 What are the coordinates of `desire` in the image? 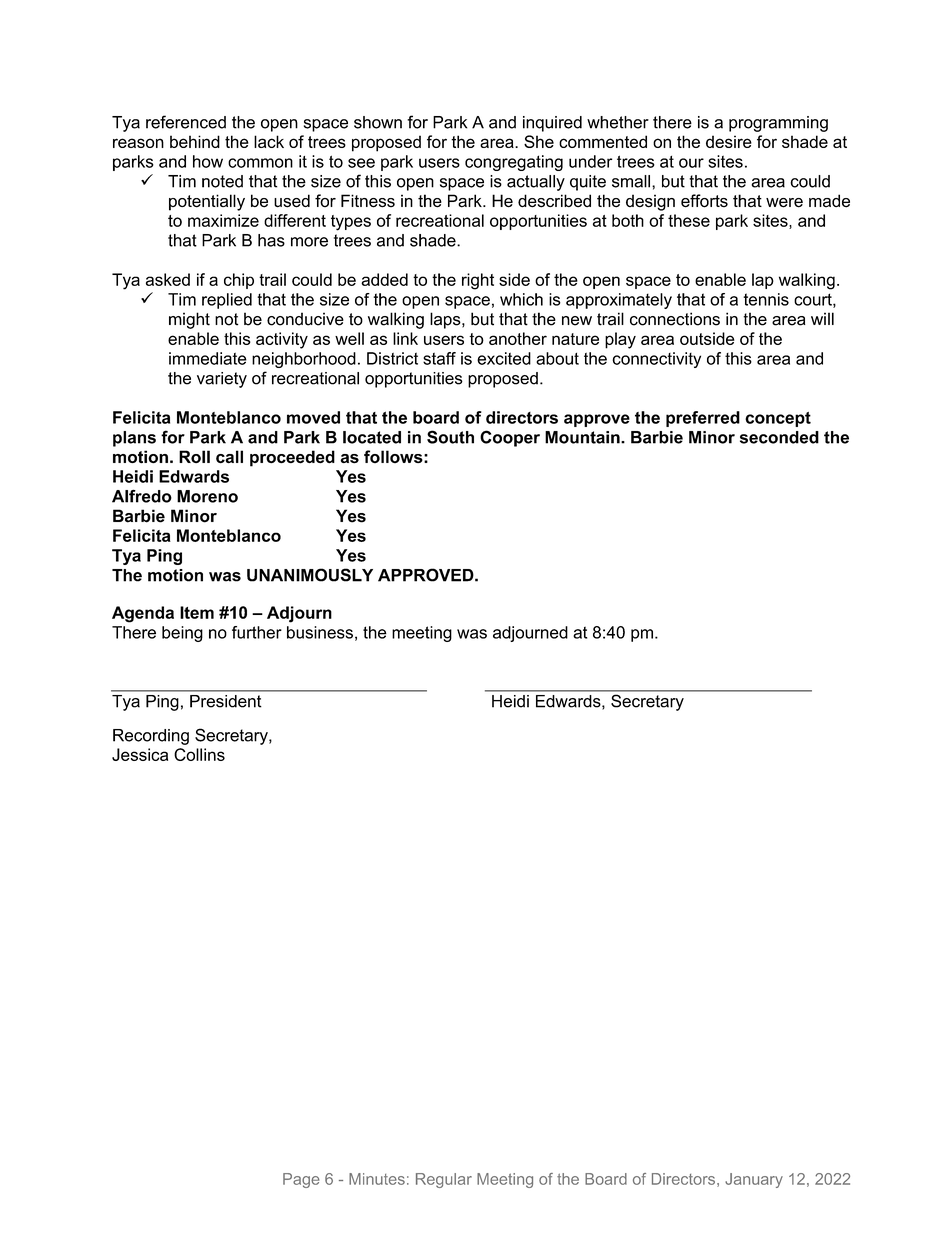 It's located at (729, 141).
